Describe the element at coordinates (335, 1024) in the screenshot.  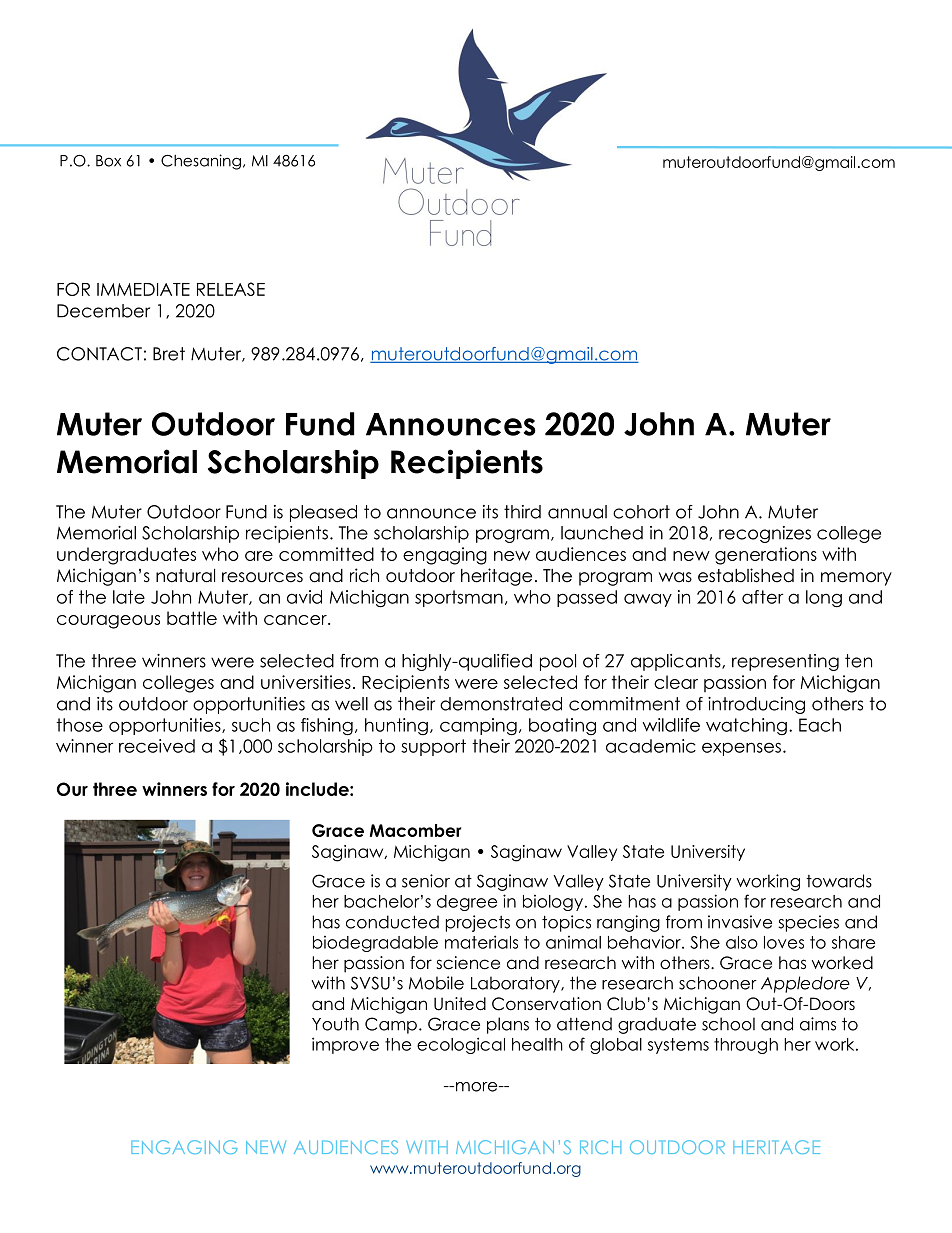
I see `Youth` at that location.
